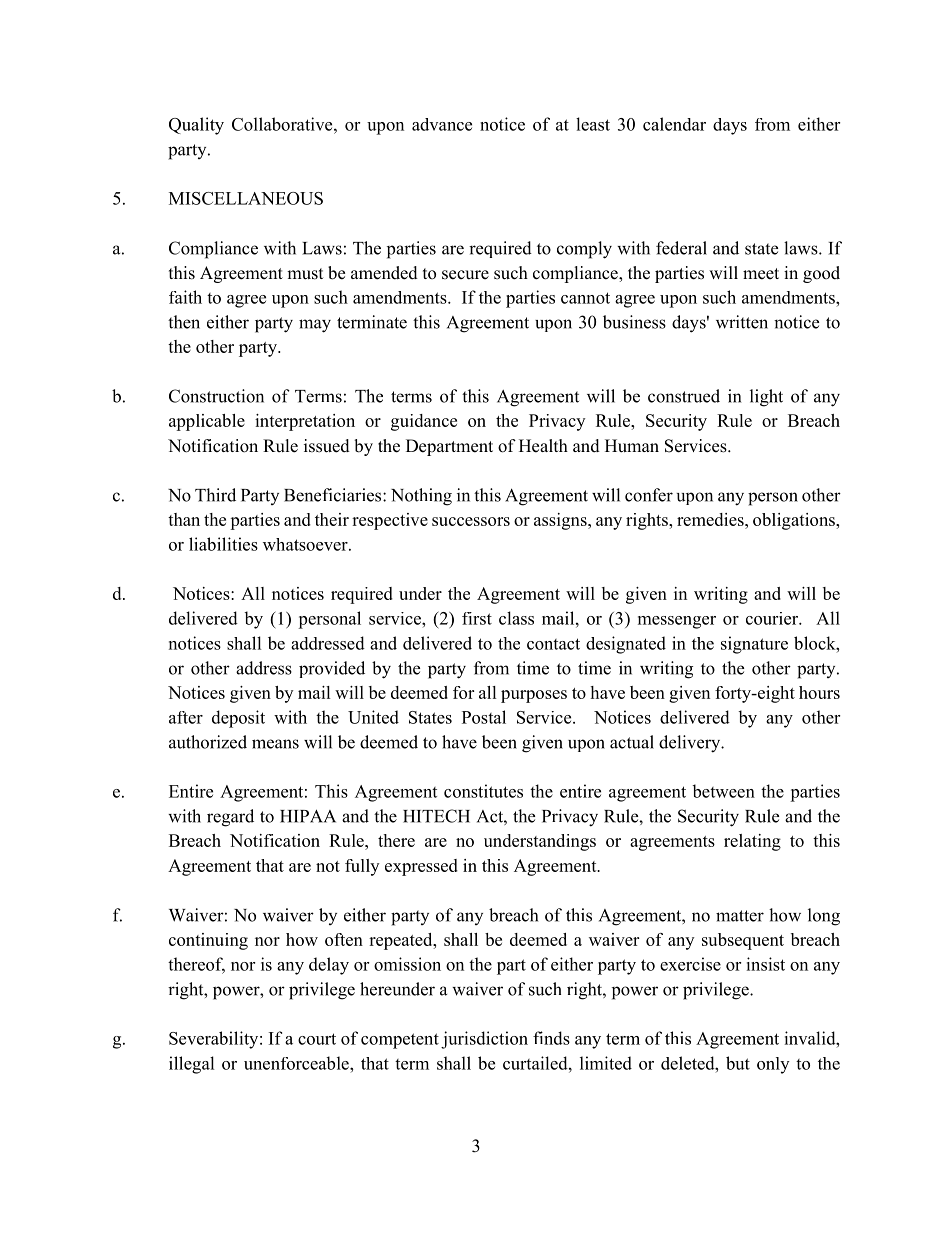 The height and width of the screenshot is (1233, 952). I want to click on light, so click(766, 398).
